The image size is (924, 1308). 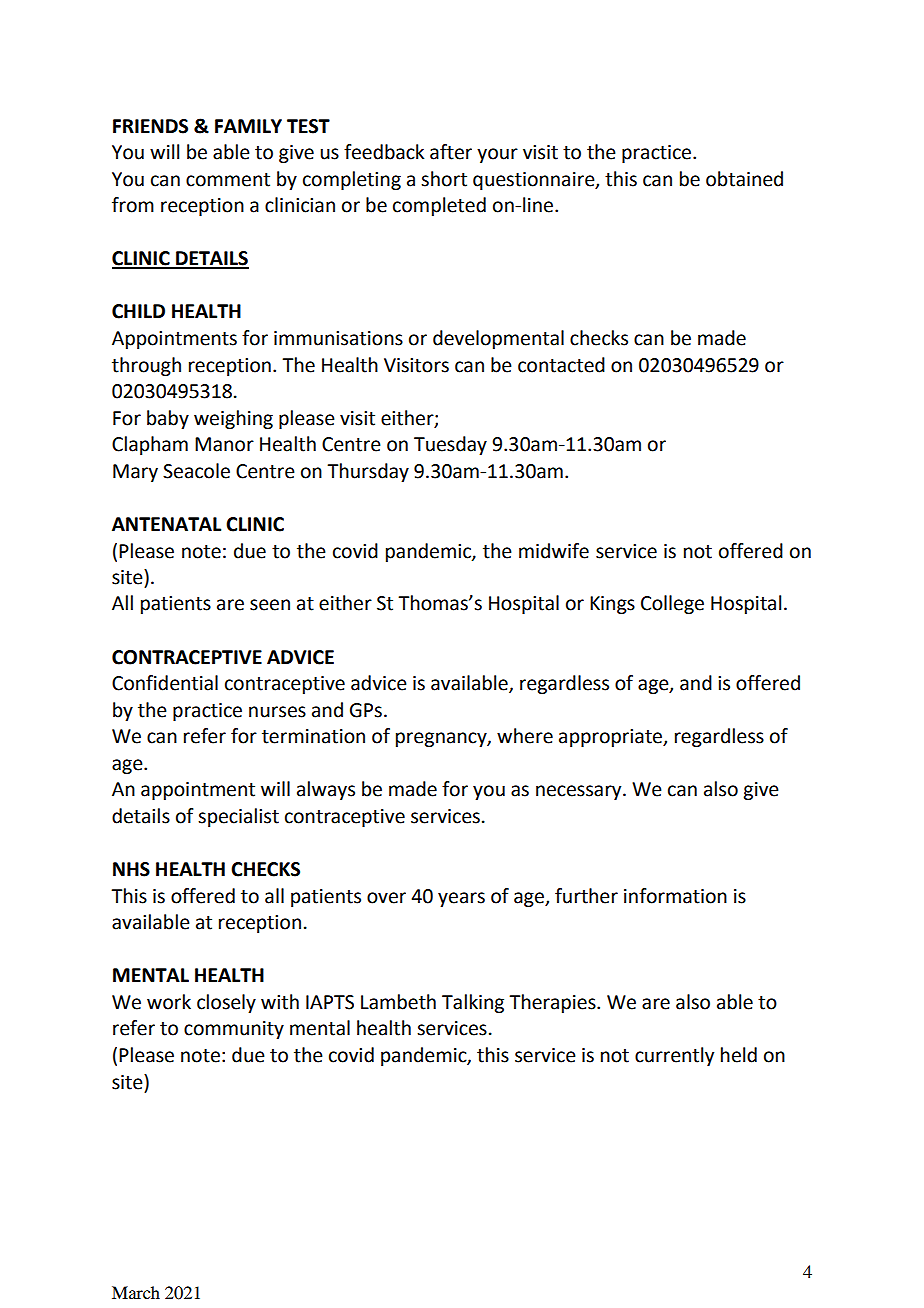 What do you see at coordinates (554, 551) in the screenshot?
I see `midwife` at bounding box center [554, 551].
